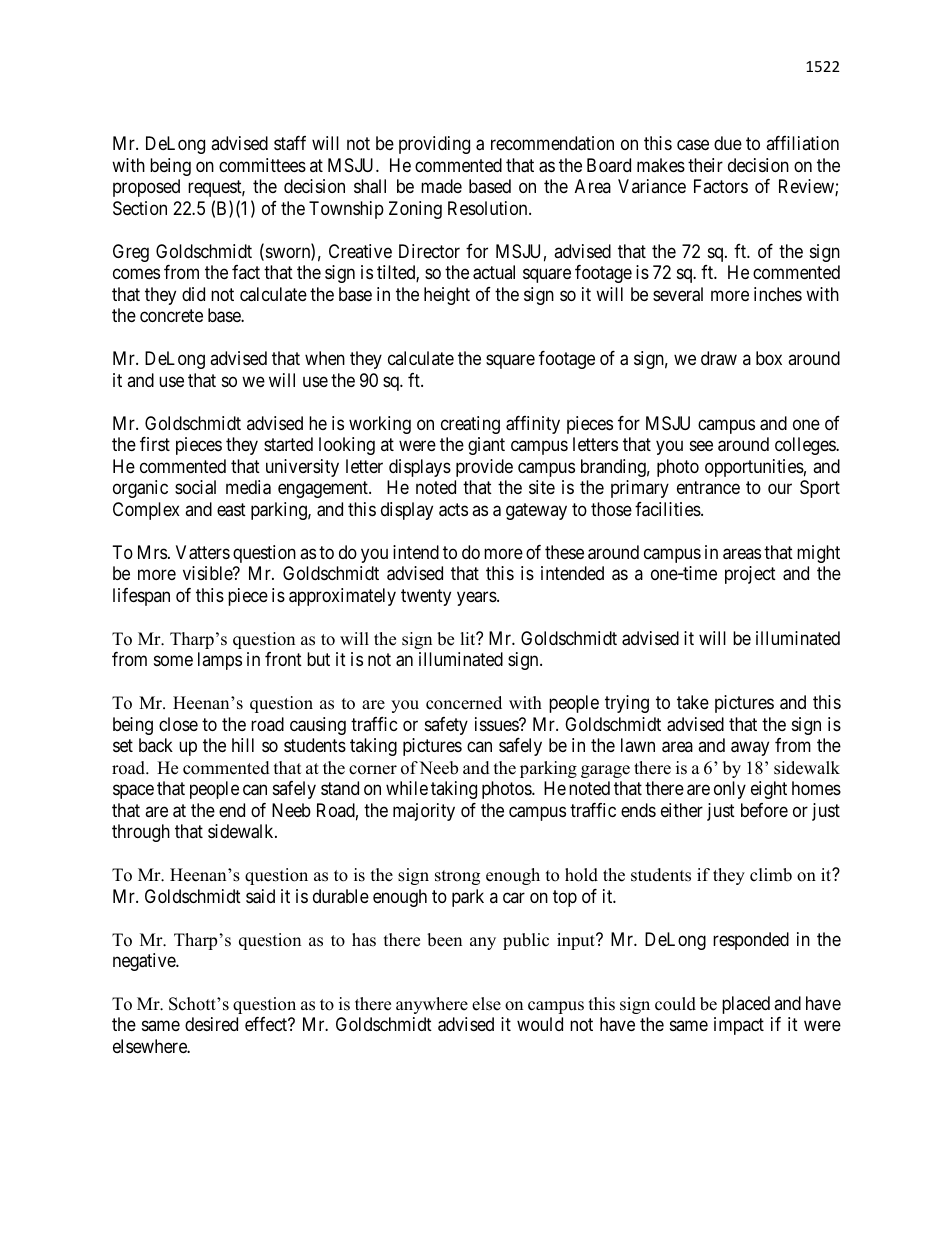  Describe the element at coordinates (141, 597) in the document. I see `lifespan` at that location.
